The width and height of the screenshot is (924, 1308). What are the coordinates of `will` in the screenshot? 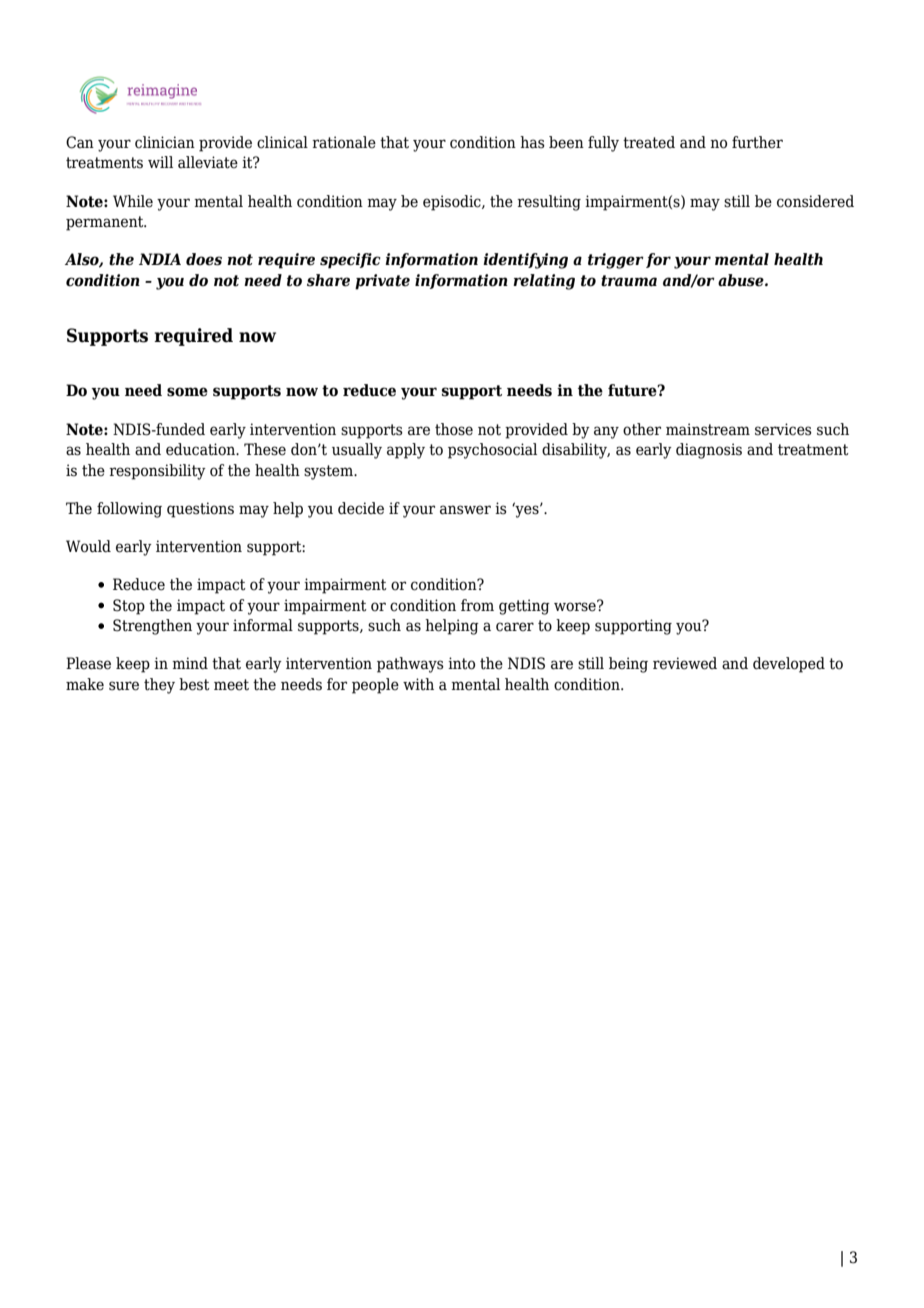 It's located at (160, 162).
